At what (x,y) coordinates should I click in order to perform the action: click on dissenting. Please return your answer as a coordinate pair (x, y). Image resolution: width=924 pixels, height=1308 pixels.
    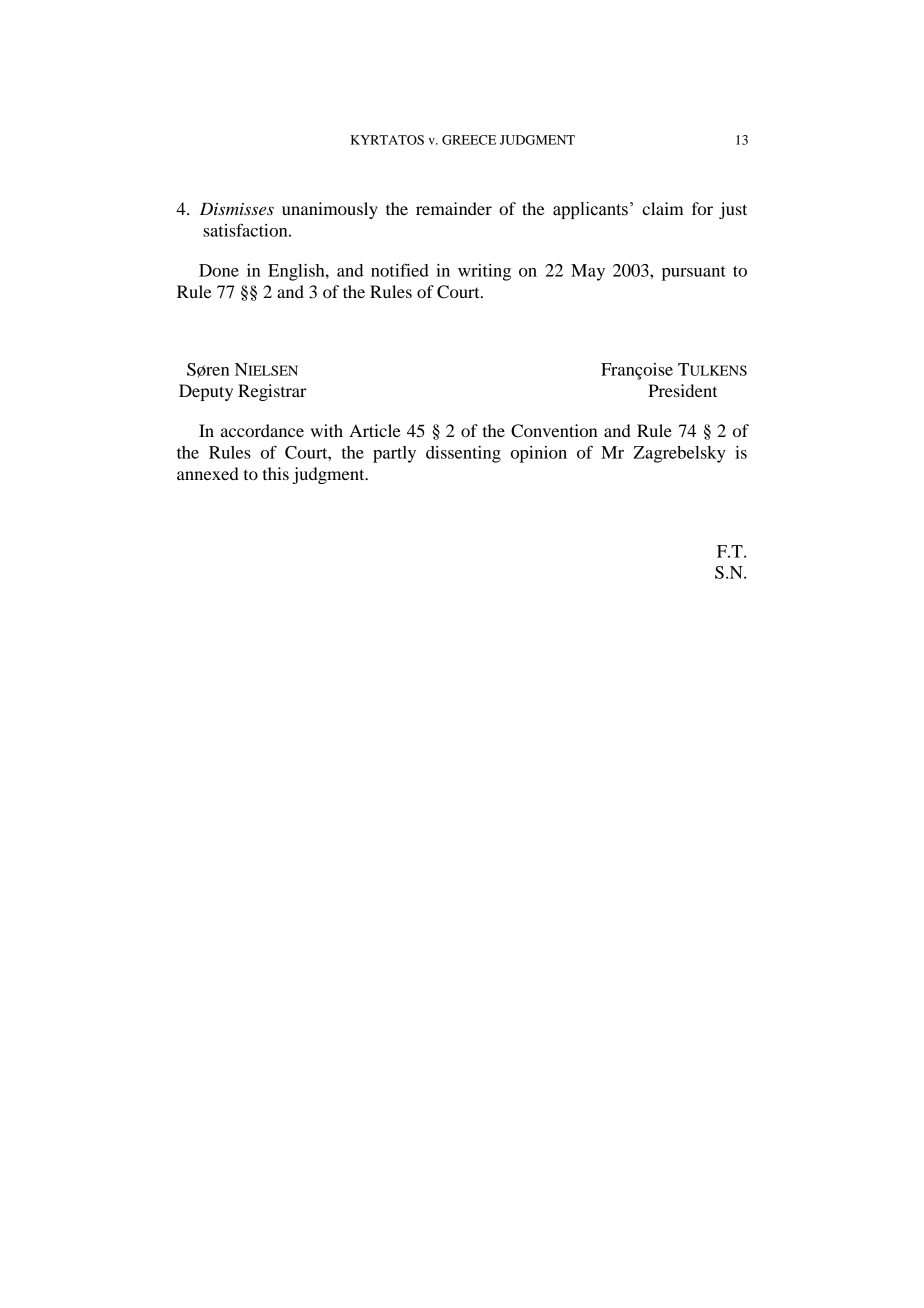
    Looking at the image, I should click on (463, 454).
